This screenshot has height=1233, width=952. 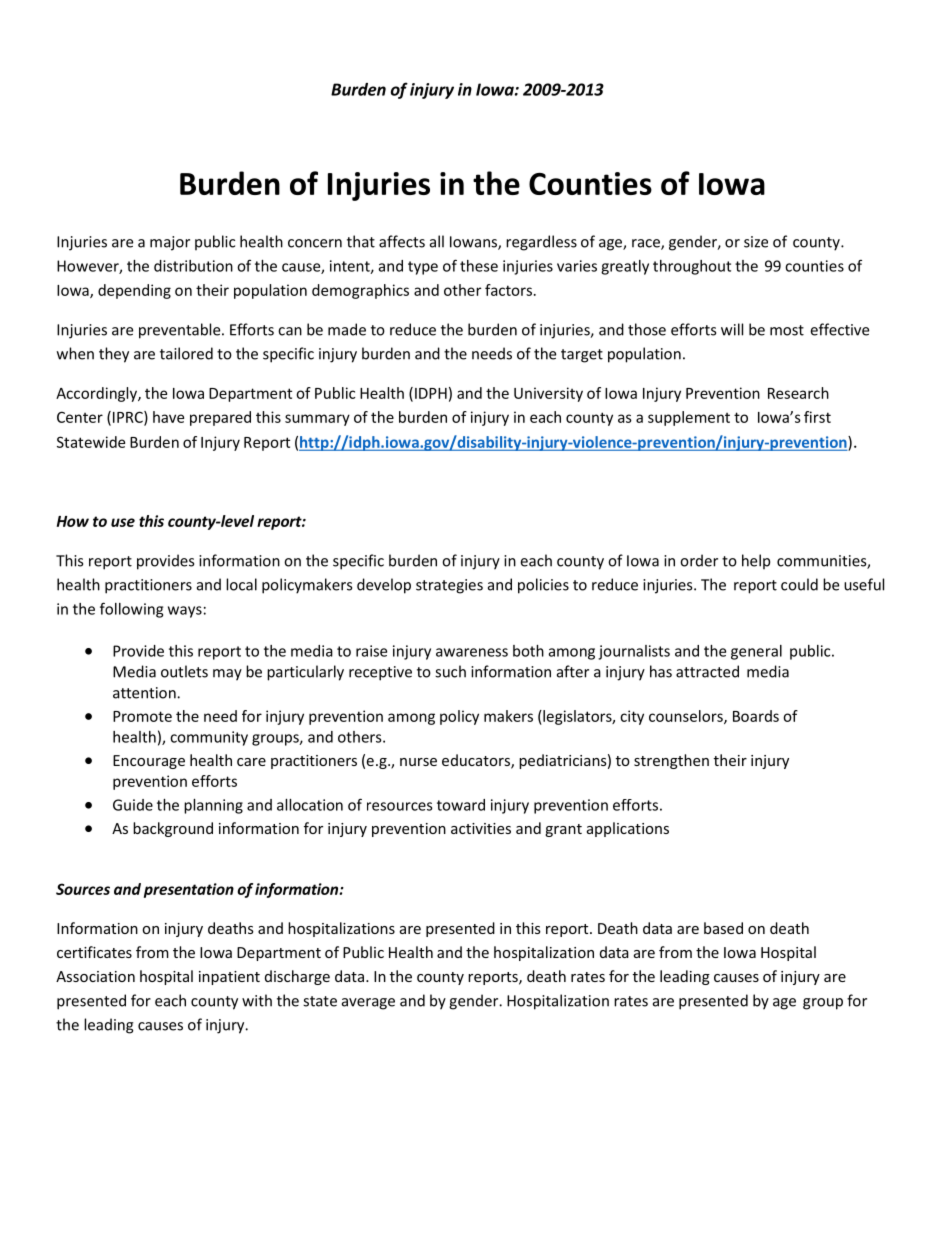 What do you see at coordinates (209, 738) in the screenshot?
I see `community` at bounding box center [209, 738].
